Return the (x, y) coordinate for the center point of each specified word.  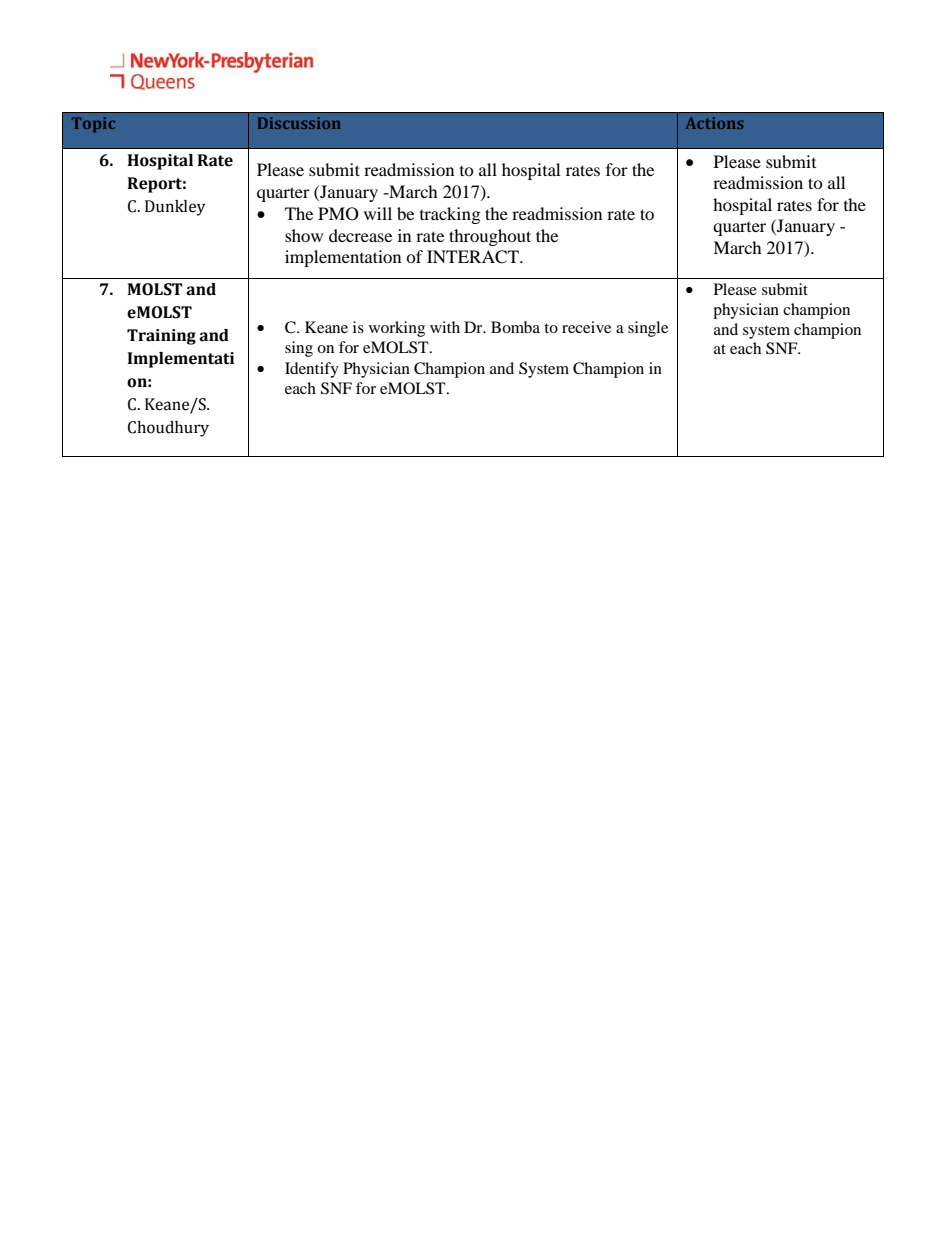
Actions (714, 123)
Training (161, 337)
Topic (93, 125)
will (378, 213)
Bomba (515, 327)
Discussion (299, 123)
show (304, 235)
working (397, 329)
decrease (360, 235)
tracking (450, 215)
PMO (338, 214)
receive (586, 327)
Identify (312, 370)
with (445, 327)
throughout (490, 237)
